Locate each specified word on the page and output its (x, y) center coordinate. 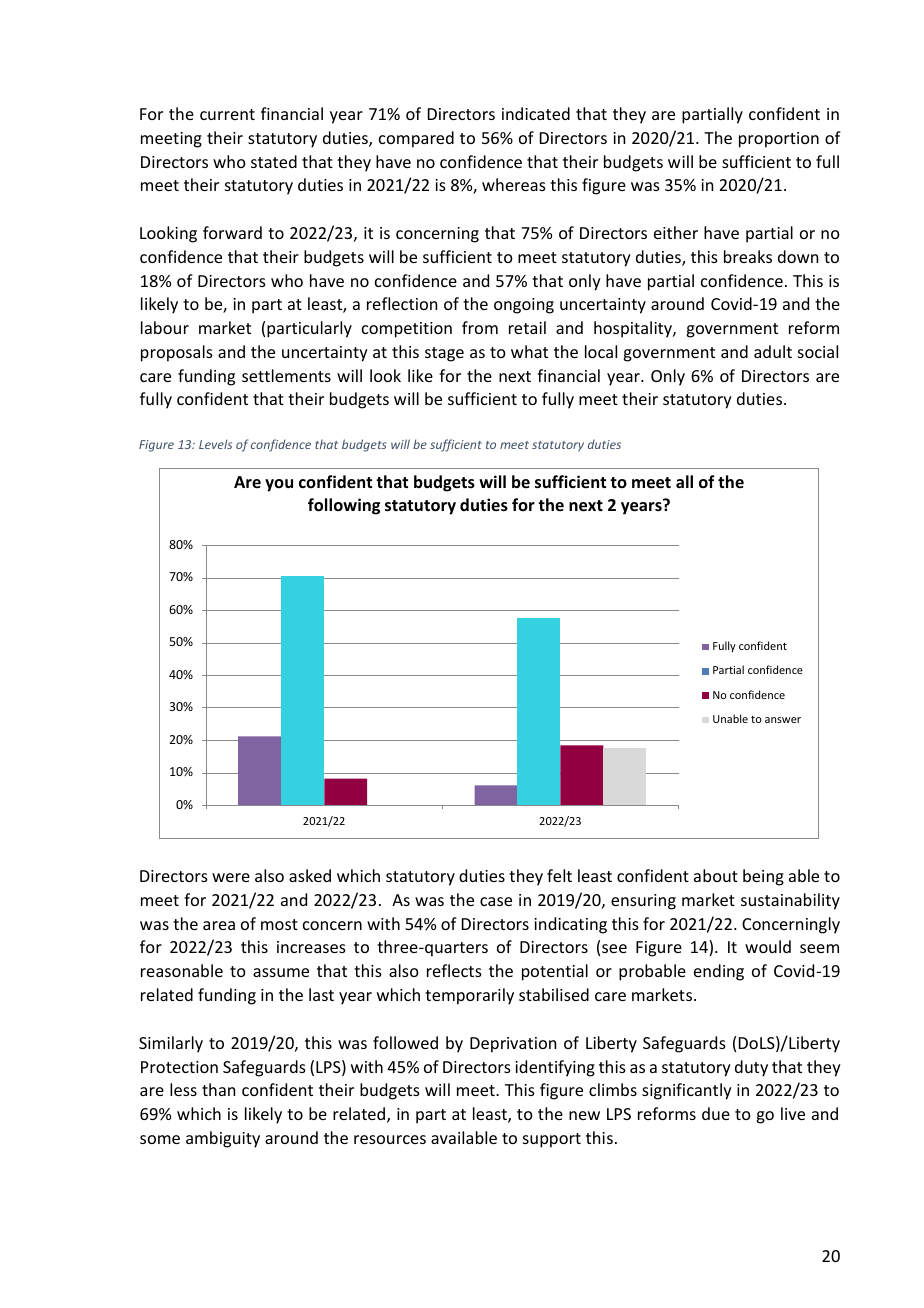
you (279, 485)
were (231, 877)
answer (783, 720)
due (716, 1113)
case (496, 901)
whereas (514, 184)
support (552, 1140)
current (227, 114)
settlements (286, 375)
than (218, 1089)
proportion (779, 140)
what (529, 351)
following (344, 506)
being (763, 877)
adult (773, 351)
